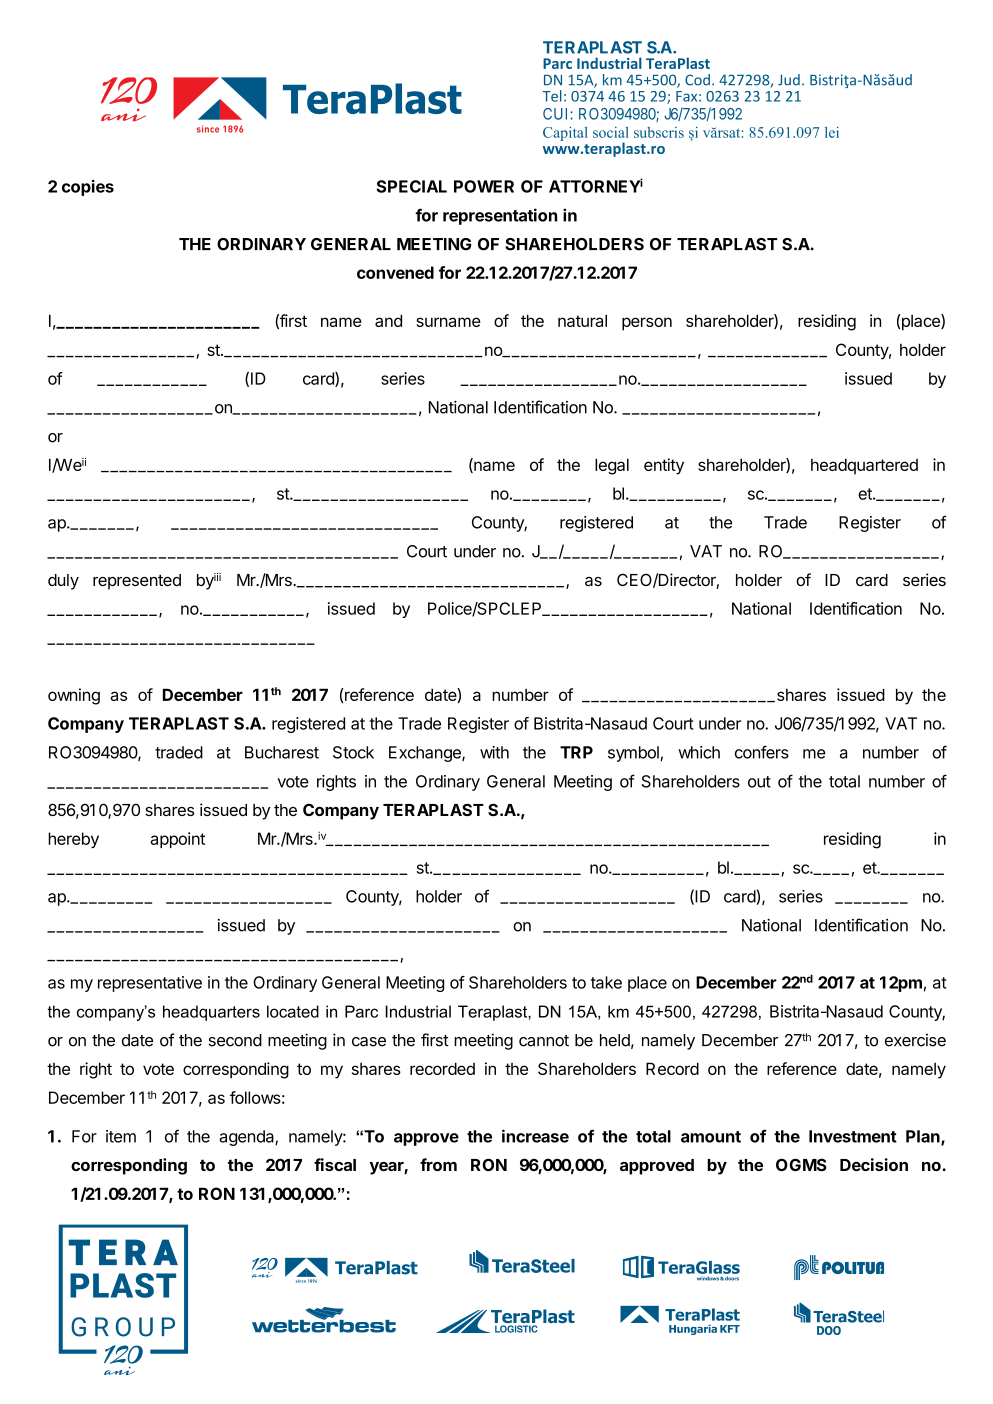 This page has width=993, height=1404. Describe the element at coordinates (88, 188) in the page. I see `copies` at that location.
